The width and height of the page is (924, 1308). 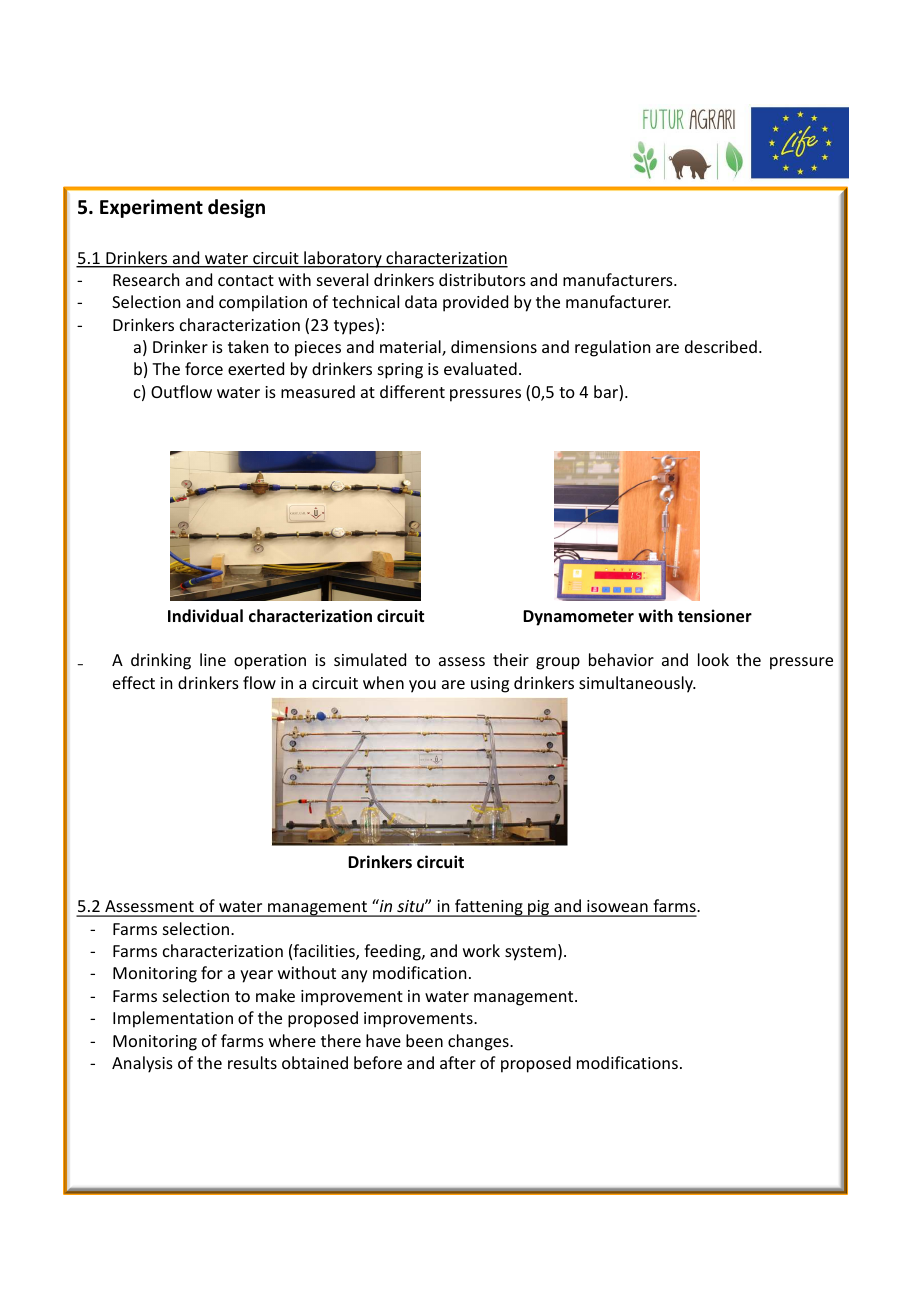 What do you see at coordinates (204, 368) in the page?
I see `force` at bounding box center [204, 368].
